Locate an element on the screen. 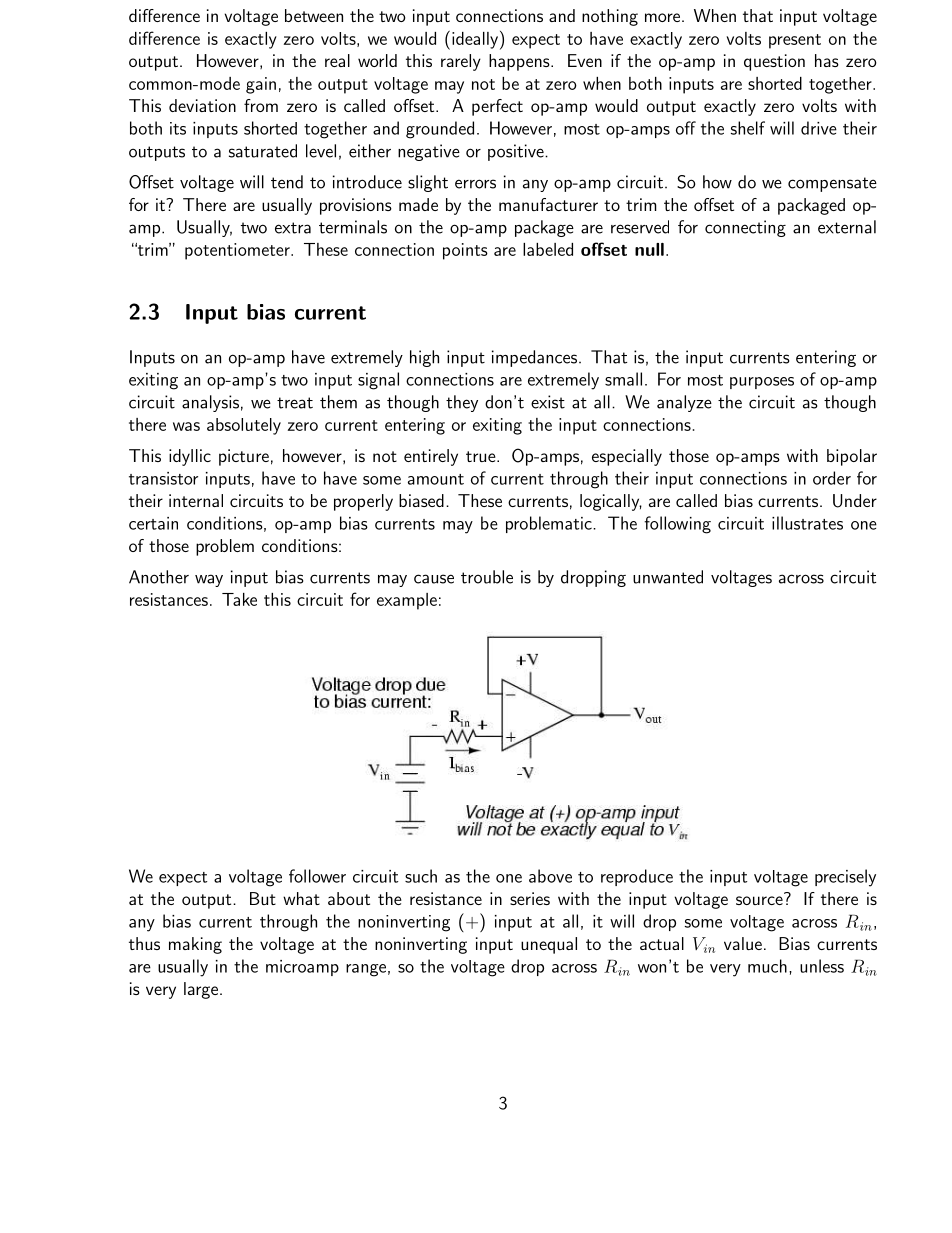 This screenshot has height=1233, width=952. trouble is located at coordinates (487, 577).
